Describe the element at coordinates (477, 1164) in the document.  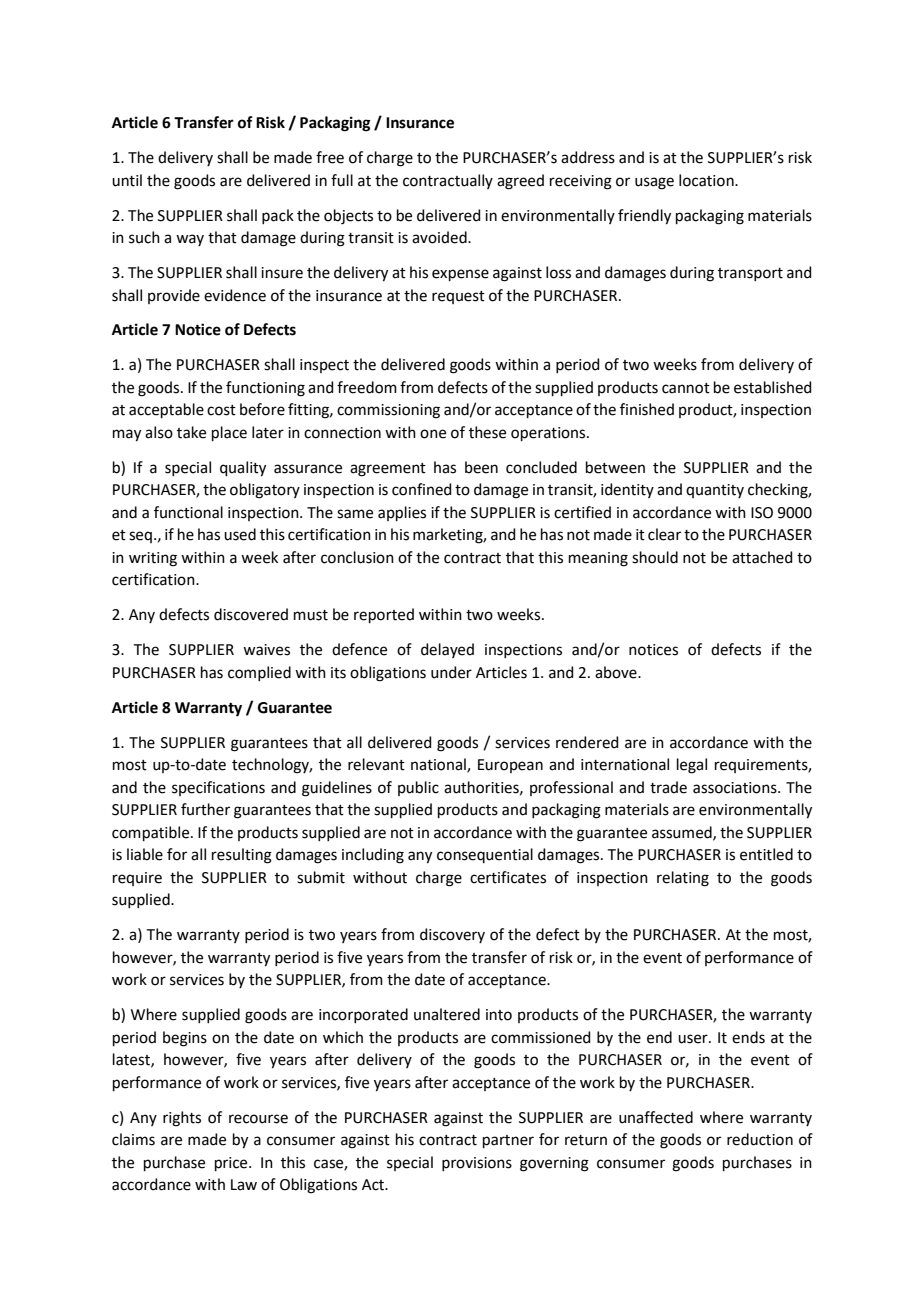
I see `provisions` at that location.
